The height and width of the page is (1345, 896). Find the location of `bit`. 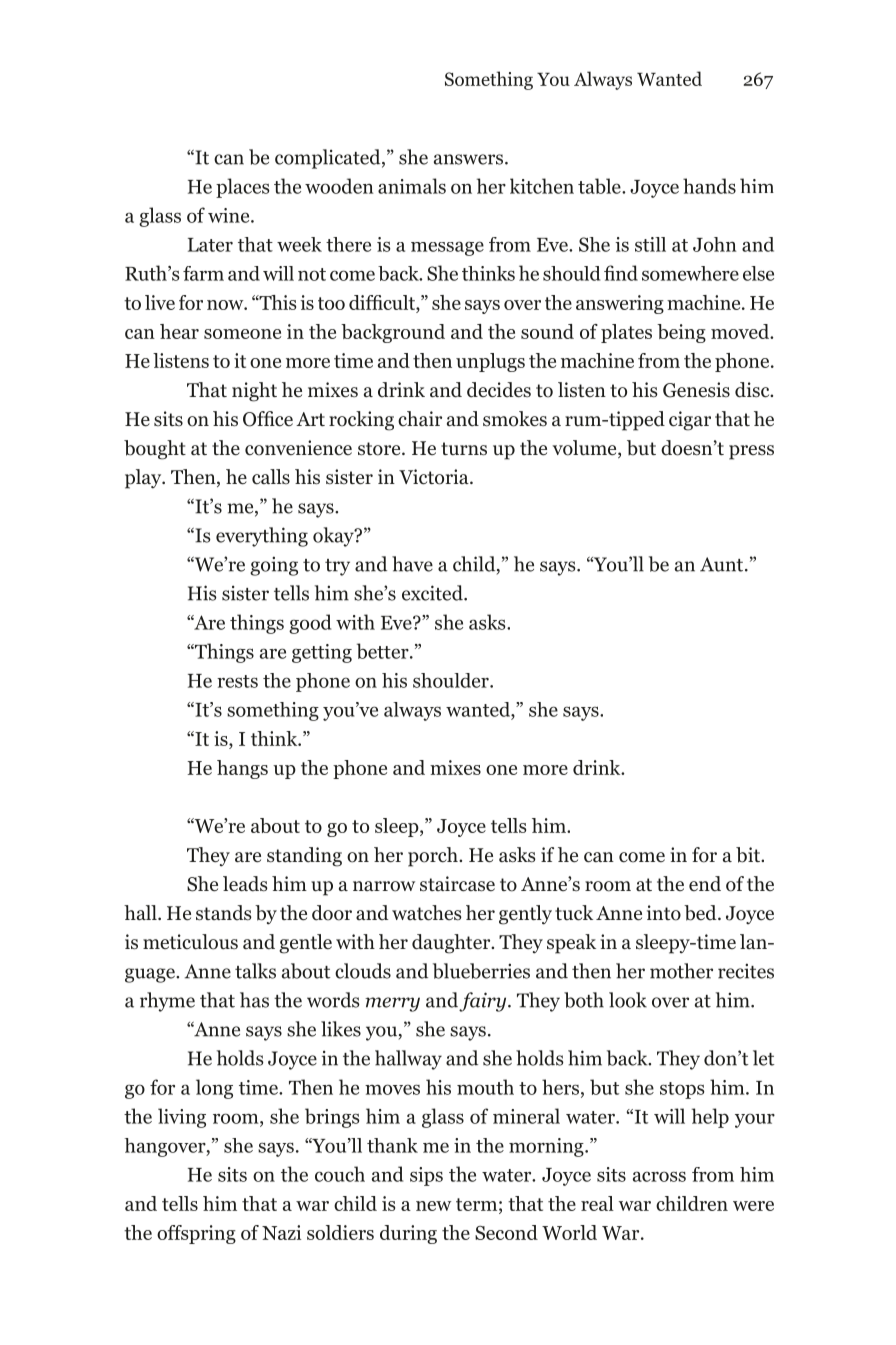

bit is located at coordinates (749, 855).
